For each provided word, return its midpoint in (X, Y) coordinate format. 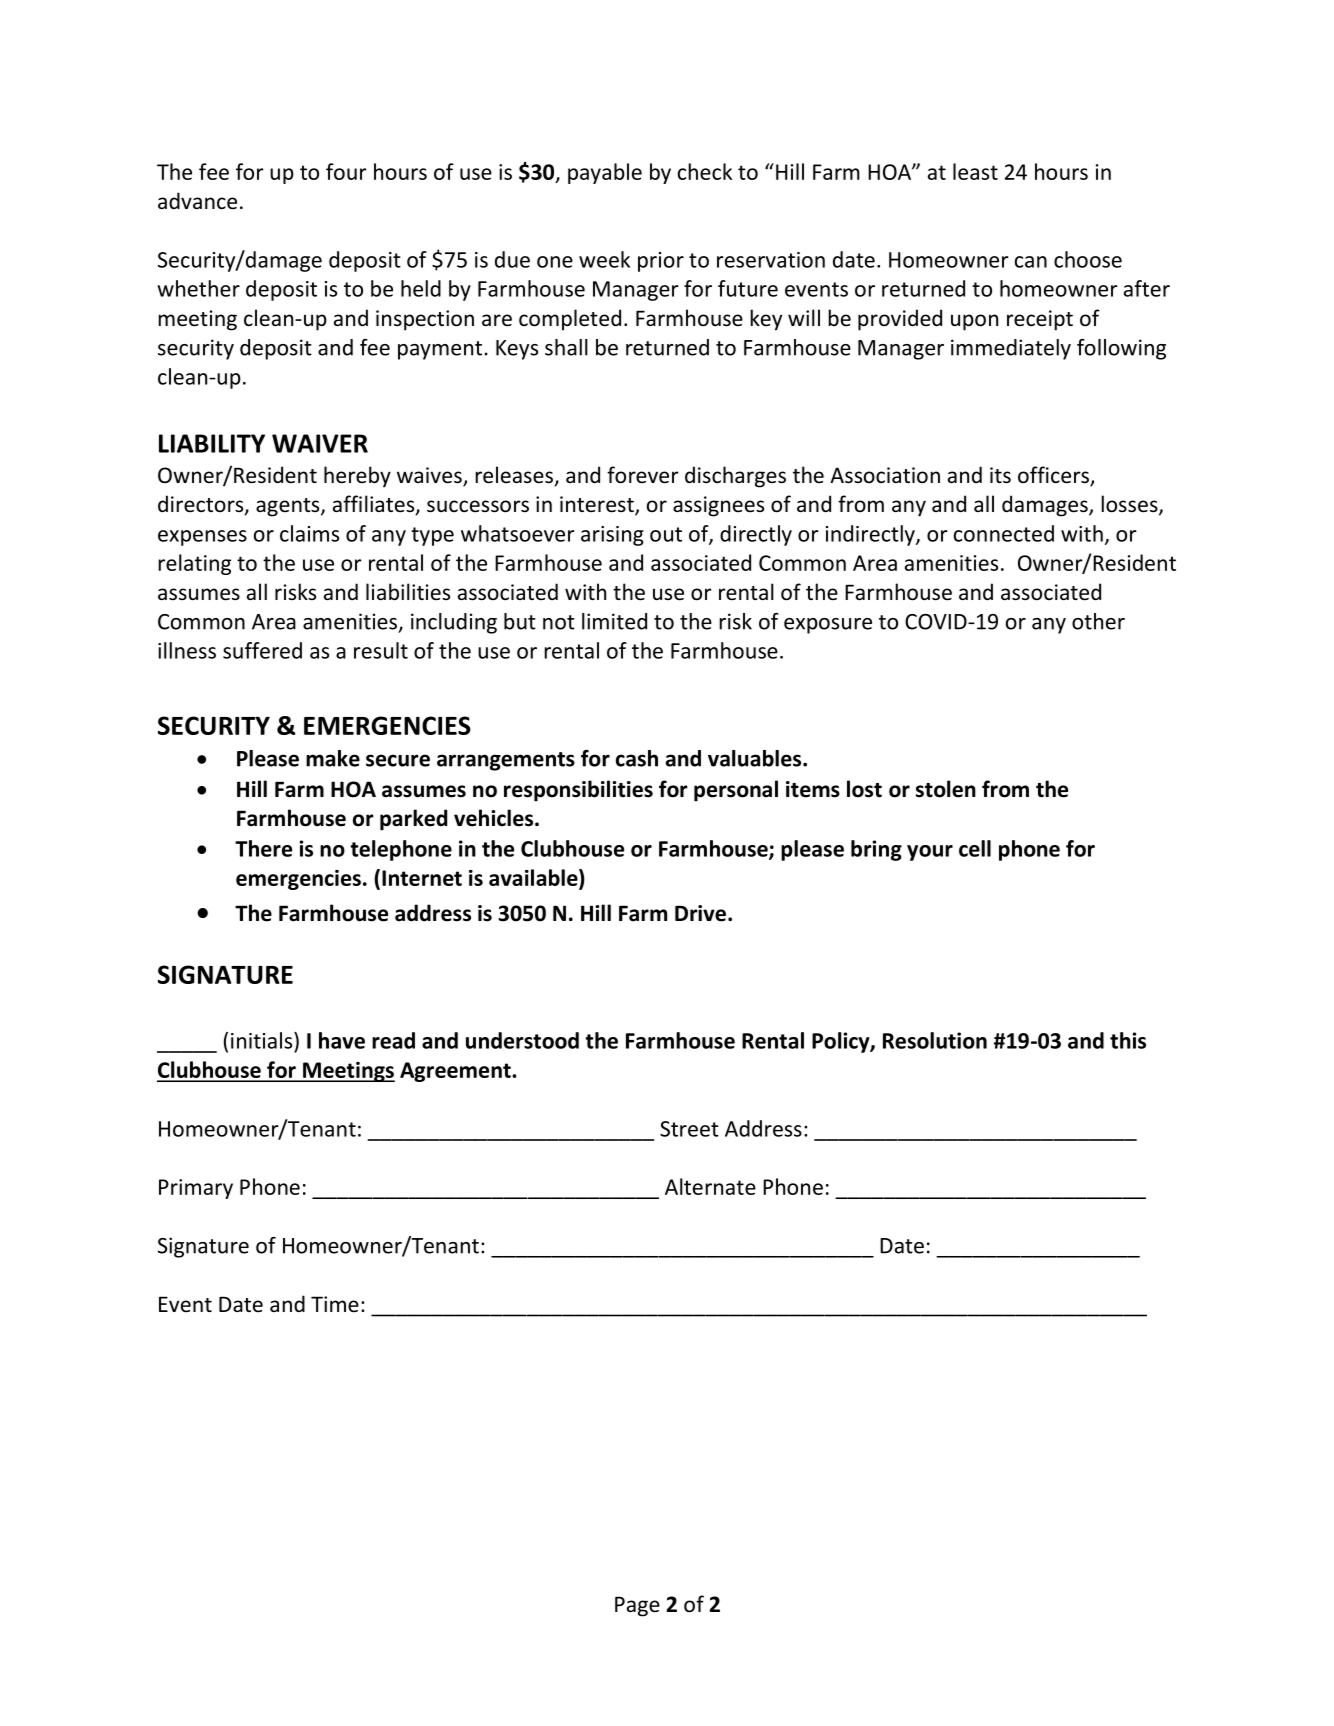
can (1031, 262)
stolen (946, 789)
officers (1054, 476)
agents (289, 507)
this (1128, 1040)
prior (661, 262)
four (346, 171)
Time (335, 1304)
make (333, 758)
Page (637, 1606)
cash (637, 758)
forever (643, 475)
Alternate (710, 1186)
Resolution (935, 1040)
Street (689, 1129)
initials (263, 1040)
